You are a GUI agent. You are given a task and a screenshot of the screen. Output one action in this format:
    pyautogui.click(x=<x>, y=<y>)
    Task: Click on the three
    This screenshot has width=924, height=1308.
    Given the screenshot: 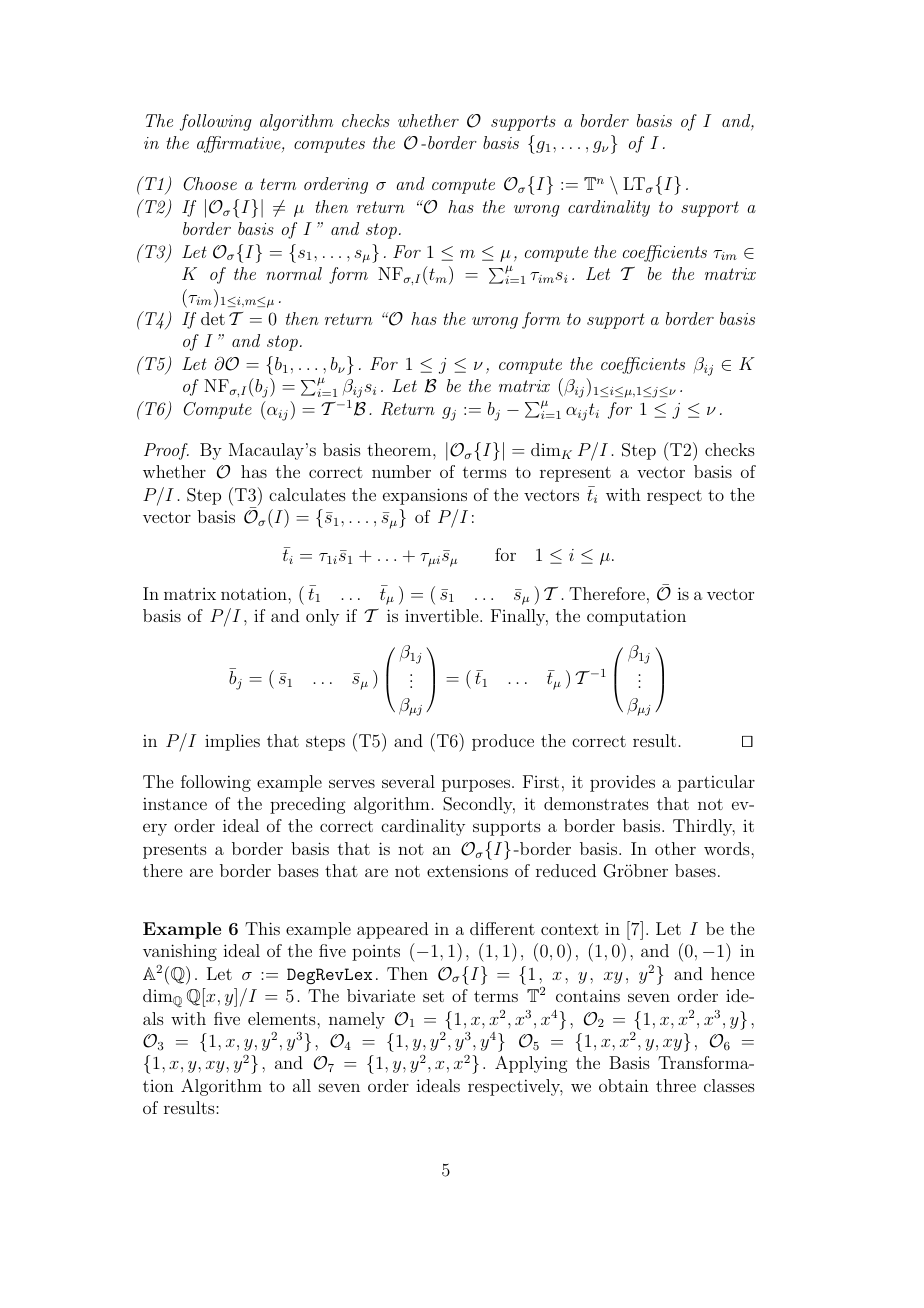 What is the action you would take?
    pyautogui.click(x=676, y=1085)
